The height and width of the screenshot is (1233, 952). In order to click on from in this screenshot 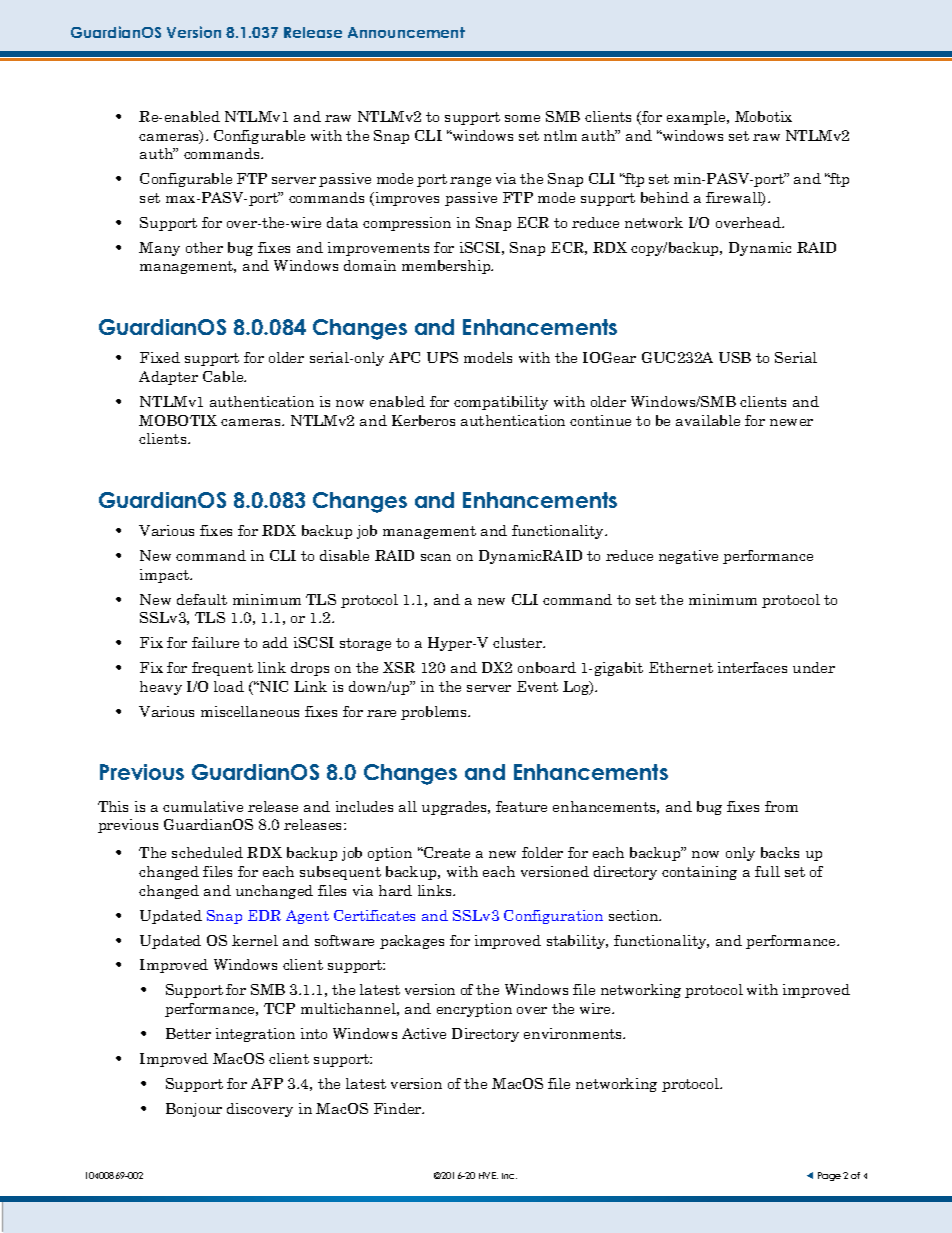, I will do `click(781, 806)`.
